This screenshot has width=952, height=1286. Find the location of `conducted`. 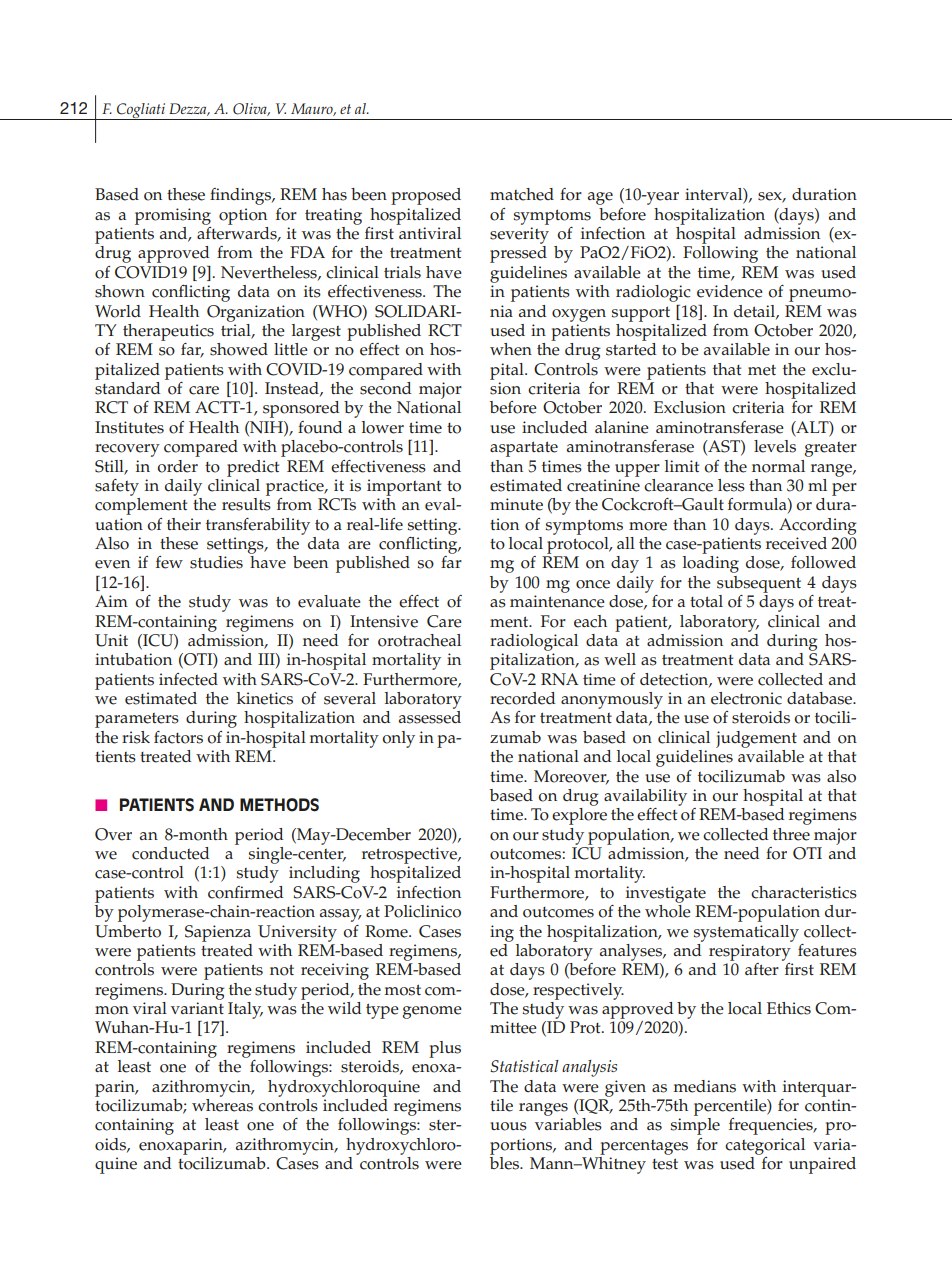

conducted is located at coordinates (170, 853).
